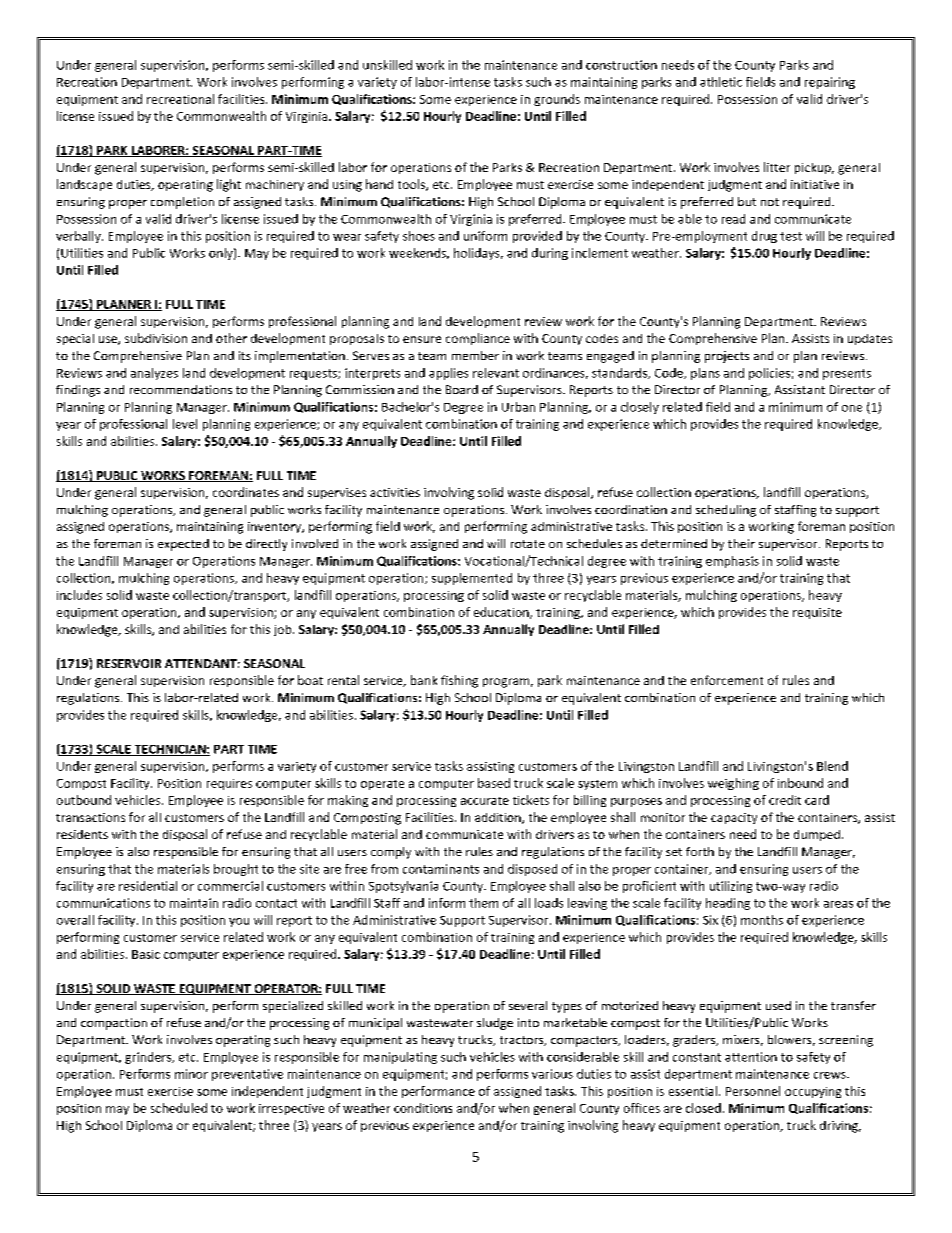  What do you see at coordinates (732, 562) in the screenshot?
I see `emphasis` at bounding box center [732, 562].
